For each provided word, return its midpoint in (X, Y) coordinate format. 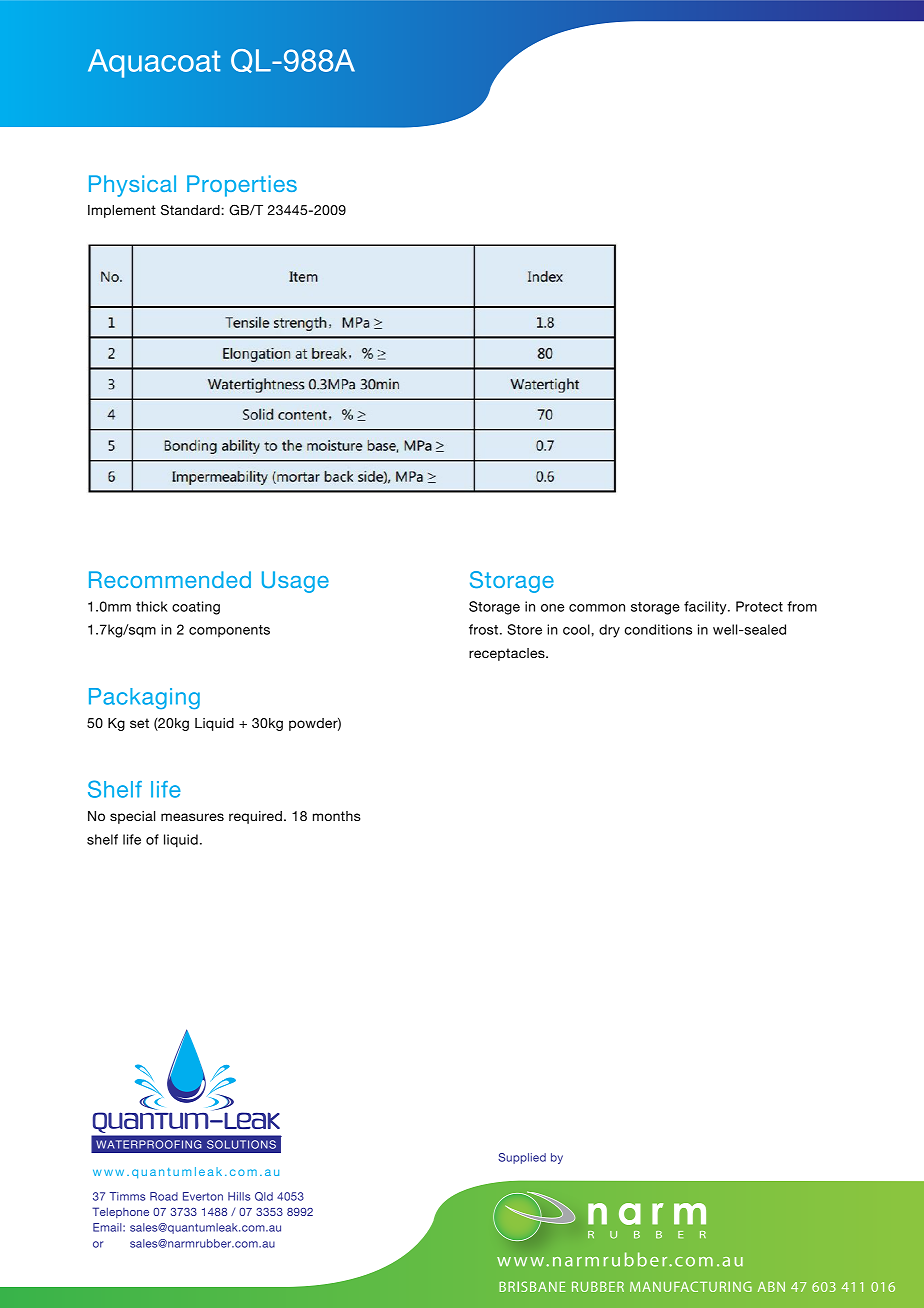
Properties (242, 186)
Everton (203, 1196)
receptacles (508, 654)
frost (485, 629)
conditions (658, 629)
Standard (191, 210)
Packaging (144, 698)
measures (192, 817)
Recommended (170, 579)
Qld (264, 1196)
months (337, 816)
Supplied (522, 1158)
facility (706, 608)
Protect (759, 606)
